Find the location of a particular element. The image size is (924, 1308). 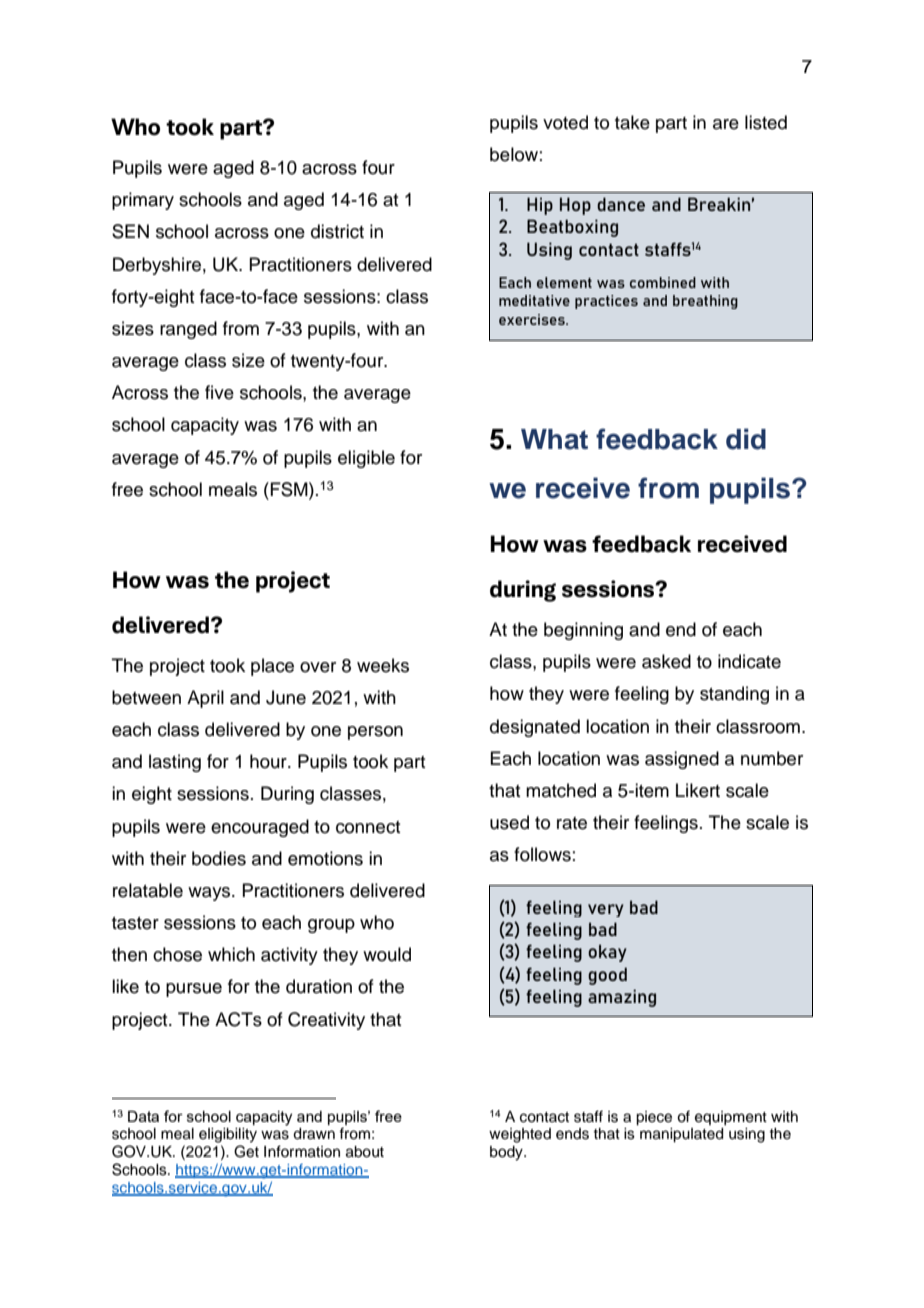

primary is located at coordinates (143, 201).
